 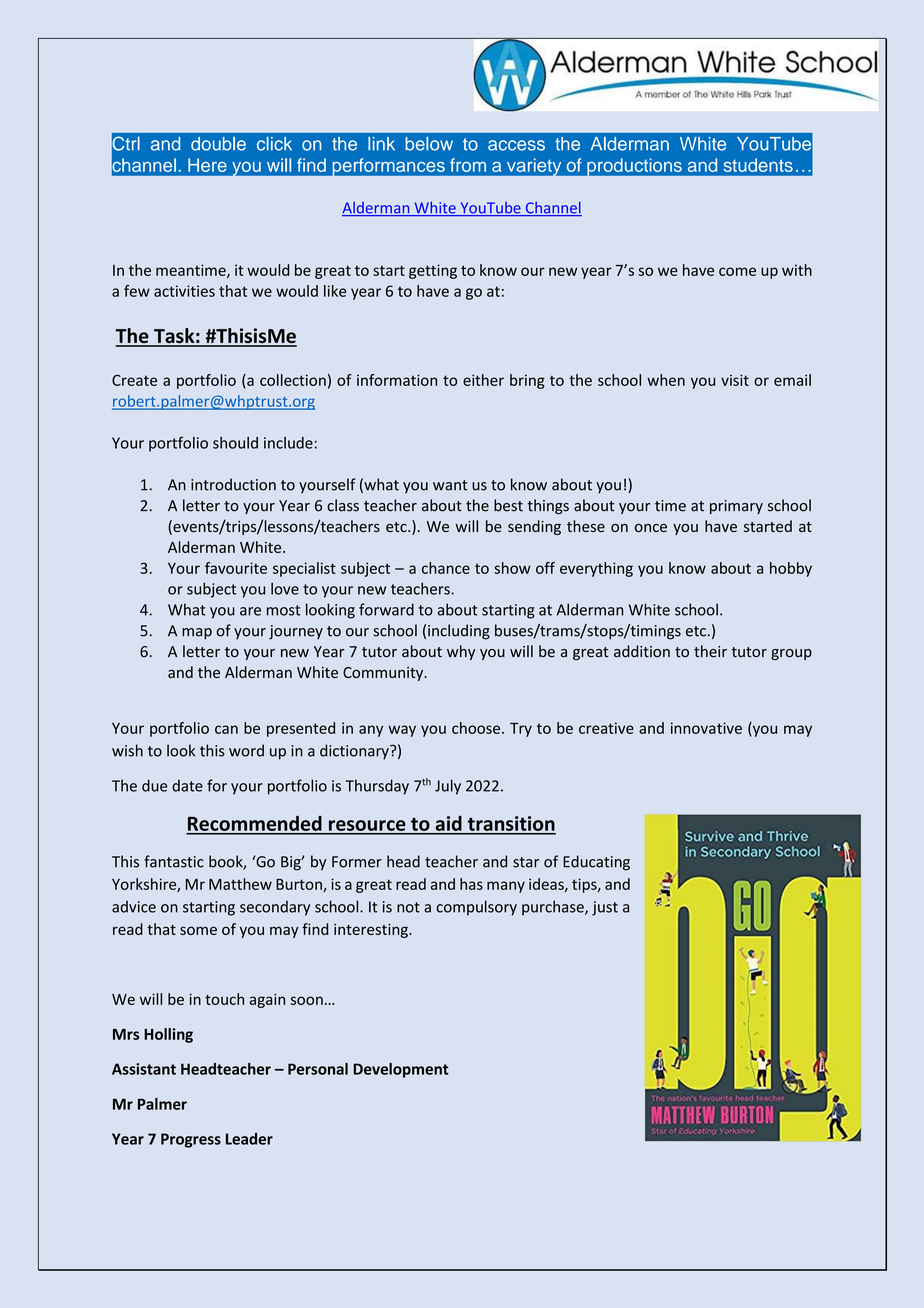 What do you see at coordinates (605, 908) in the screenshot?
I see `just` at bounding box center [605, 908].
